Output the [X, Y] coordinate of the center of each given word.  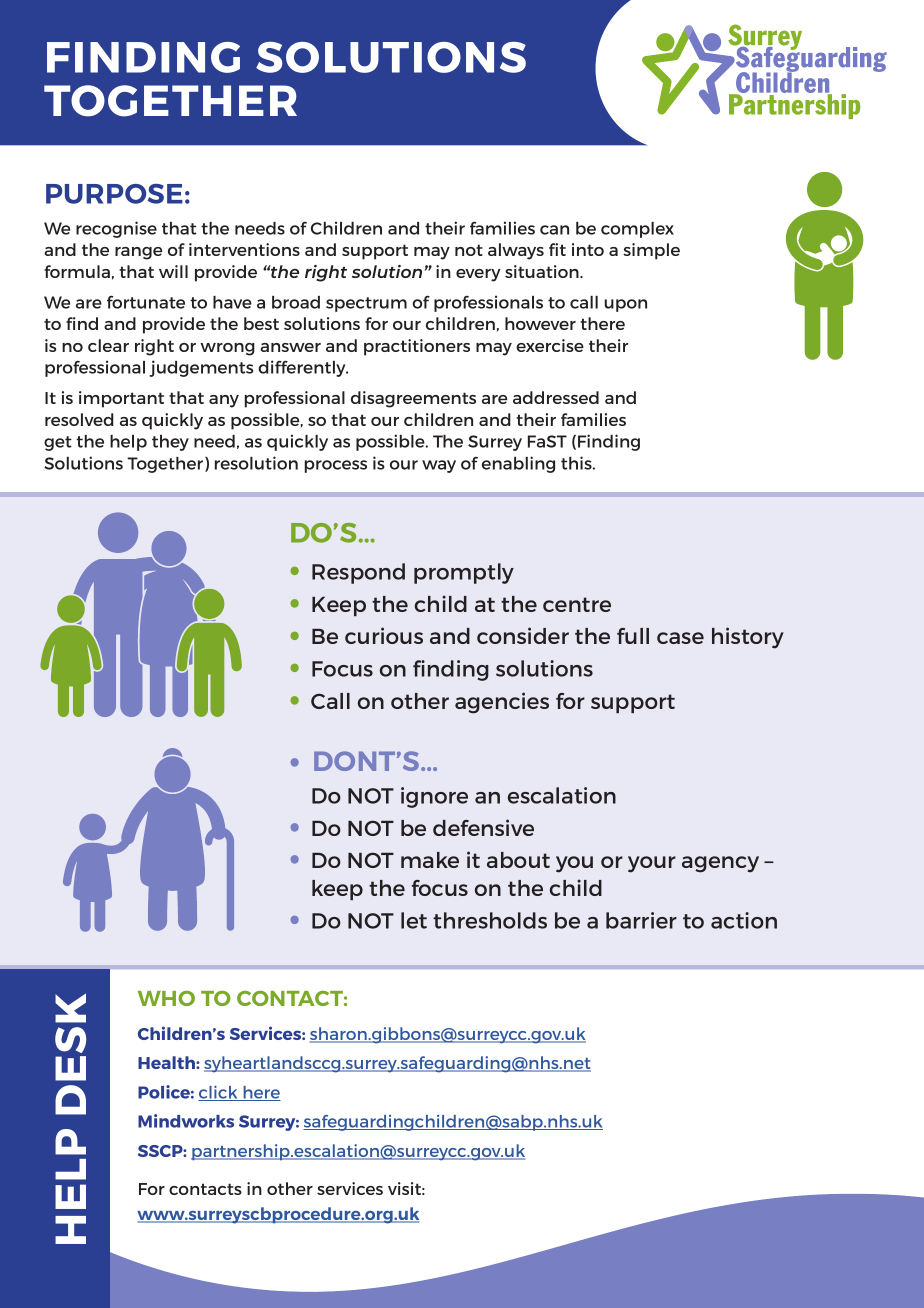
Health [167, 1062]
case [680, 638]
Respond [358, 573]
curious [384, 635]
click [219, 1093]
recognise [116, 229]
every [478, 275]
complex [637, 230]
